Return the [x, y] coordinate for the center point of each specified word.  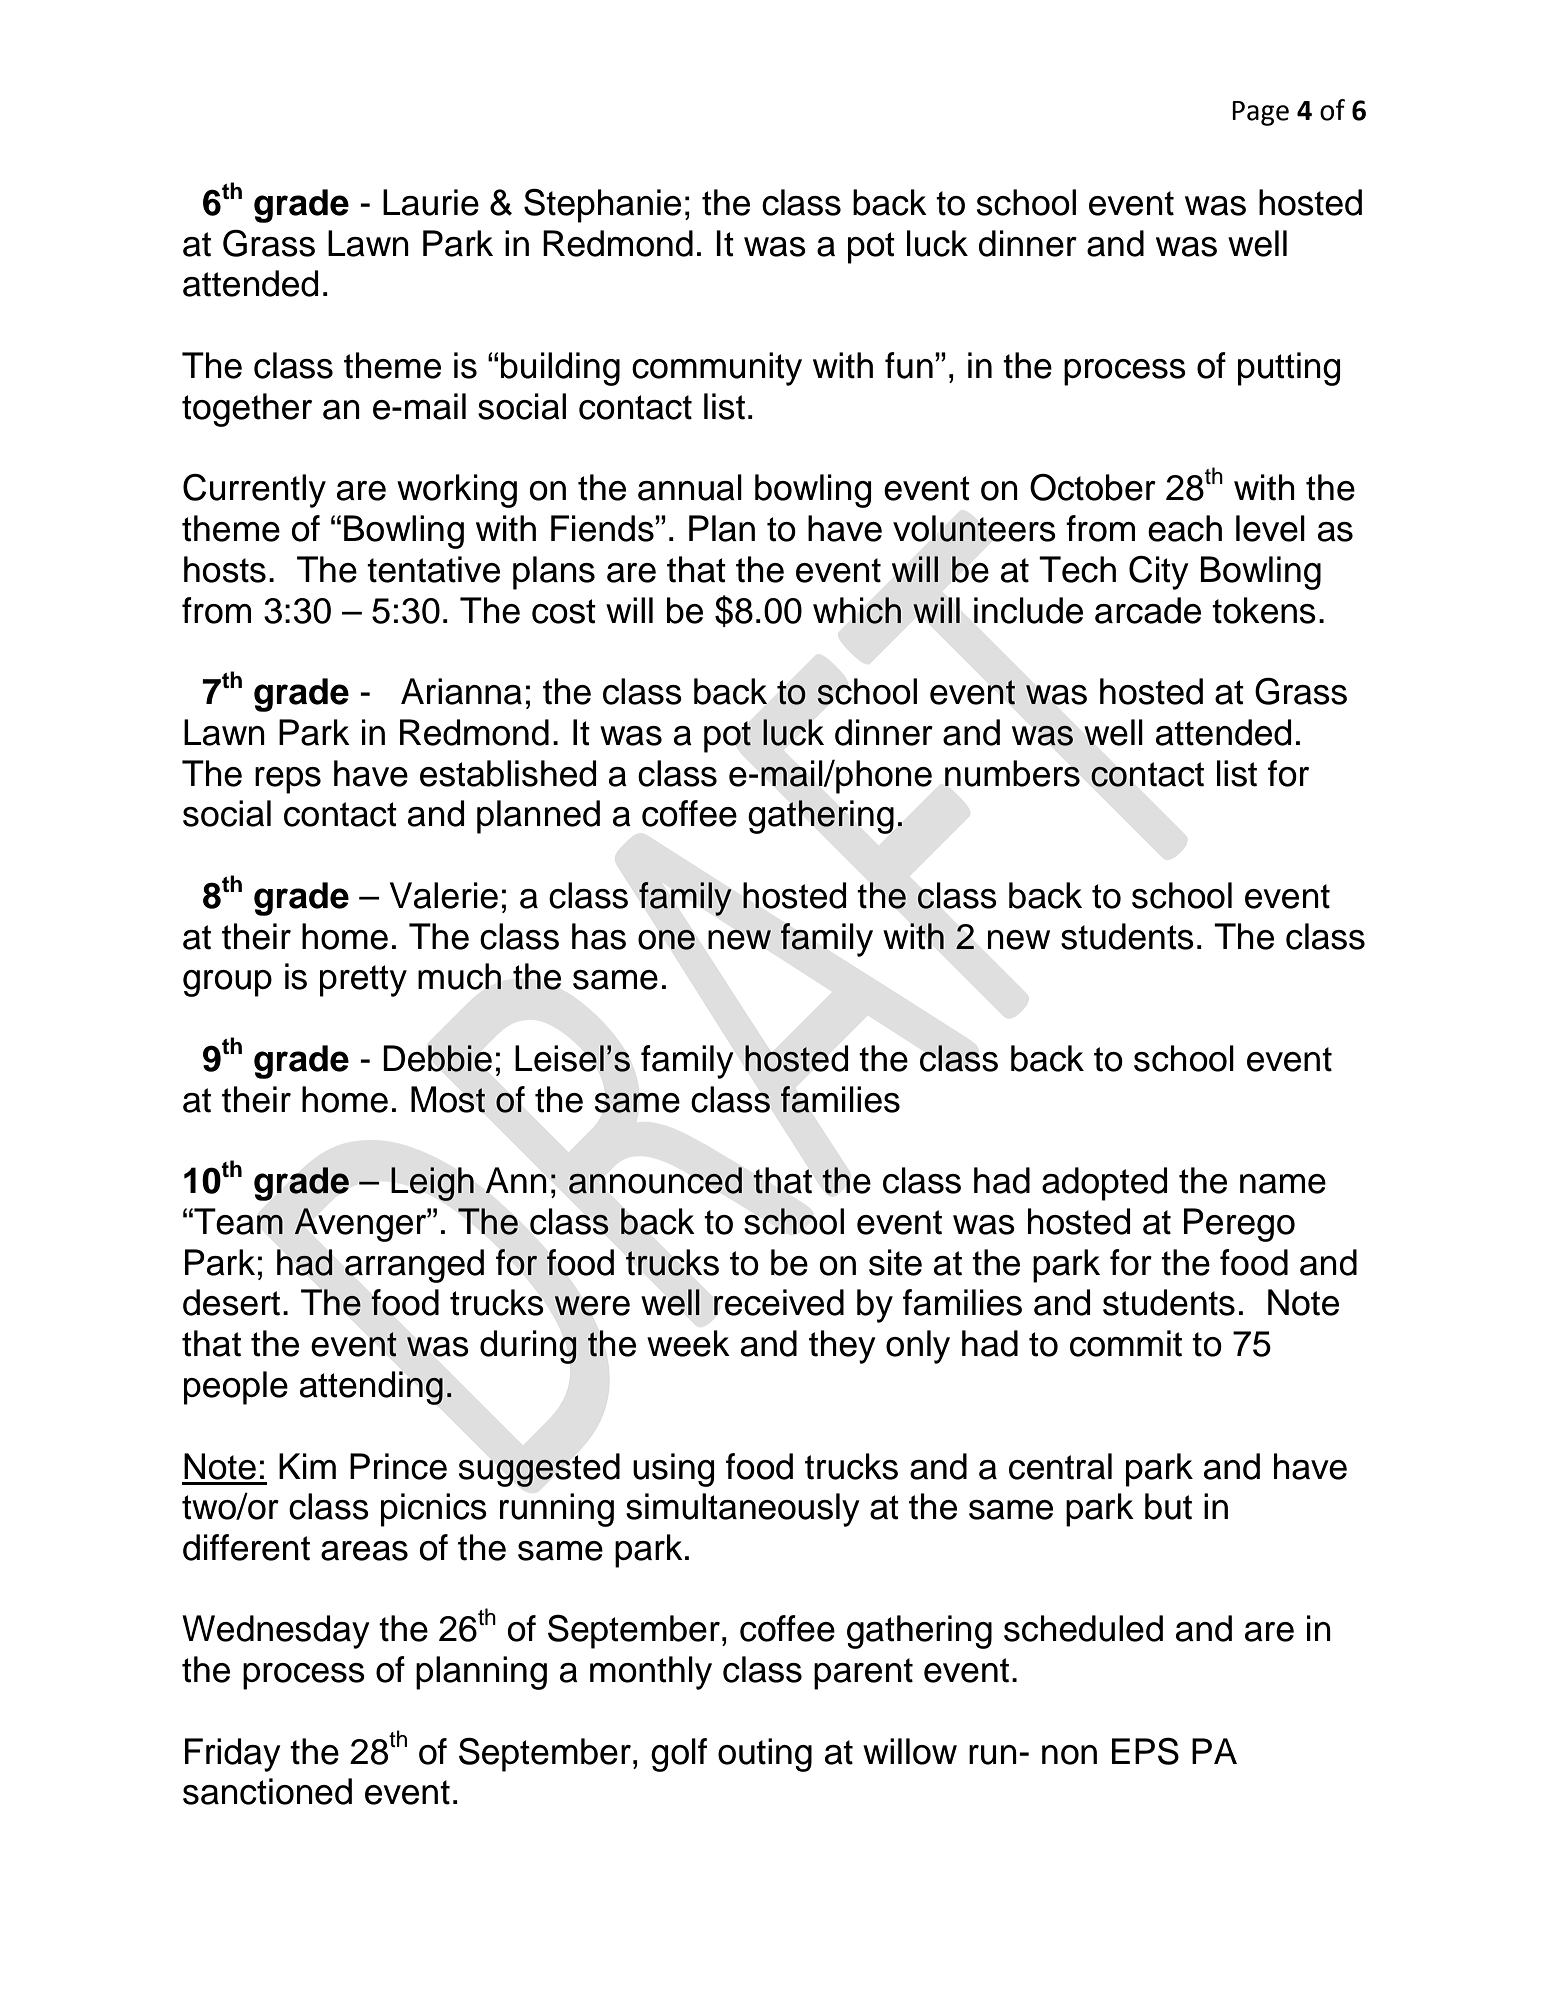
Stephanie [602, 205]
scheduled [1083, 1628]
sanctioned [267, 1791]
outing [765, 1755]
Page [1260, 113]
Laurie [431, 202]
